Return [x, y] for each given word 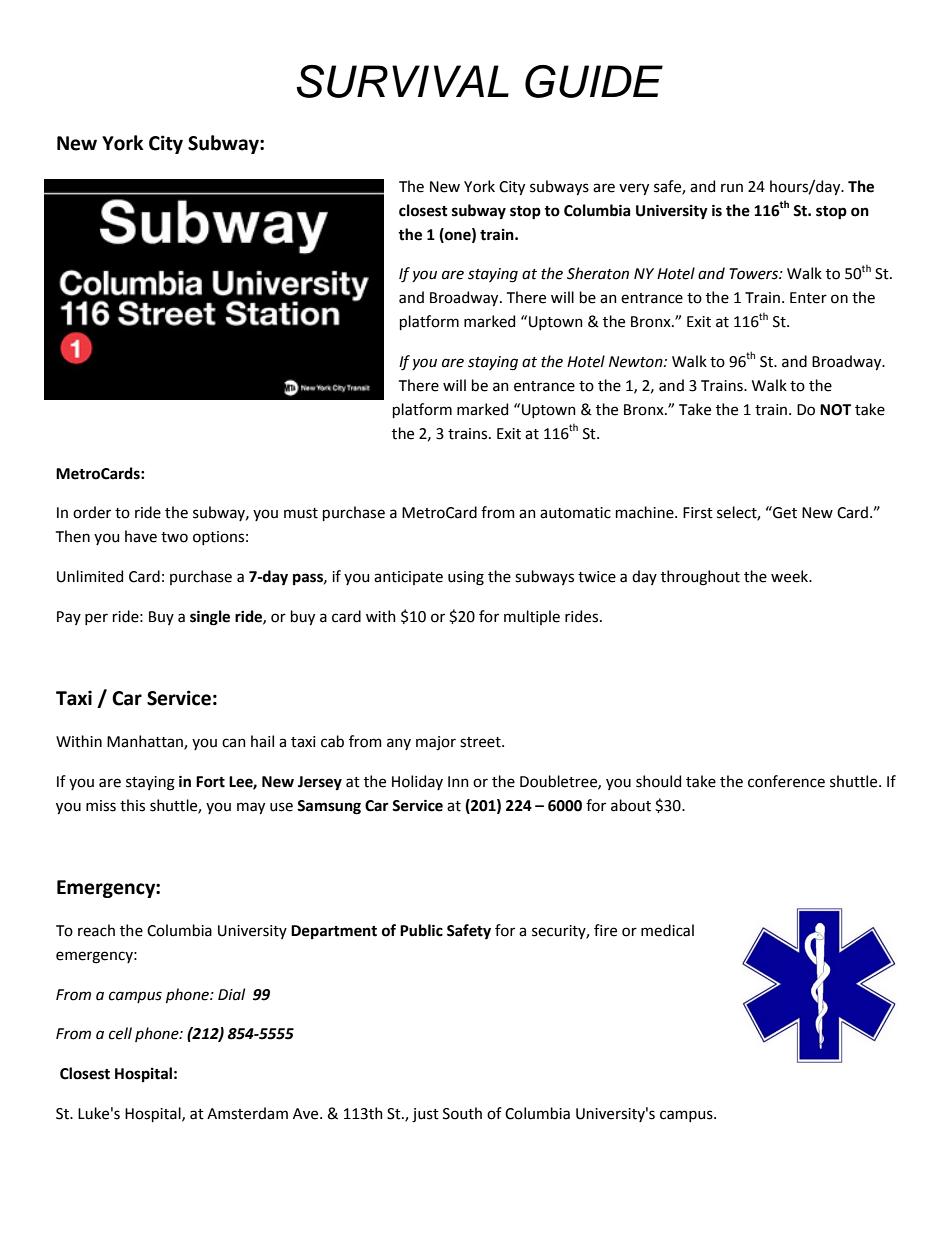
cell [120, 1033]
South [462, 1113]
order [92, 512]
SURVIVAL [403, 81]
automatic [575, 513]
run [732, 188]
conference [786, 781]
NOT [835, 410]
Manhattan [146, 742]
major [436, 743]
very [634, 189]
